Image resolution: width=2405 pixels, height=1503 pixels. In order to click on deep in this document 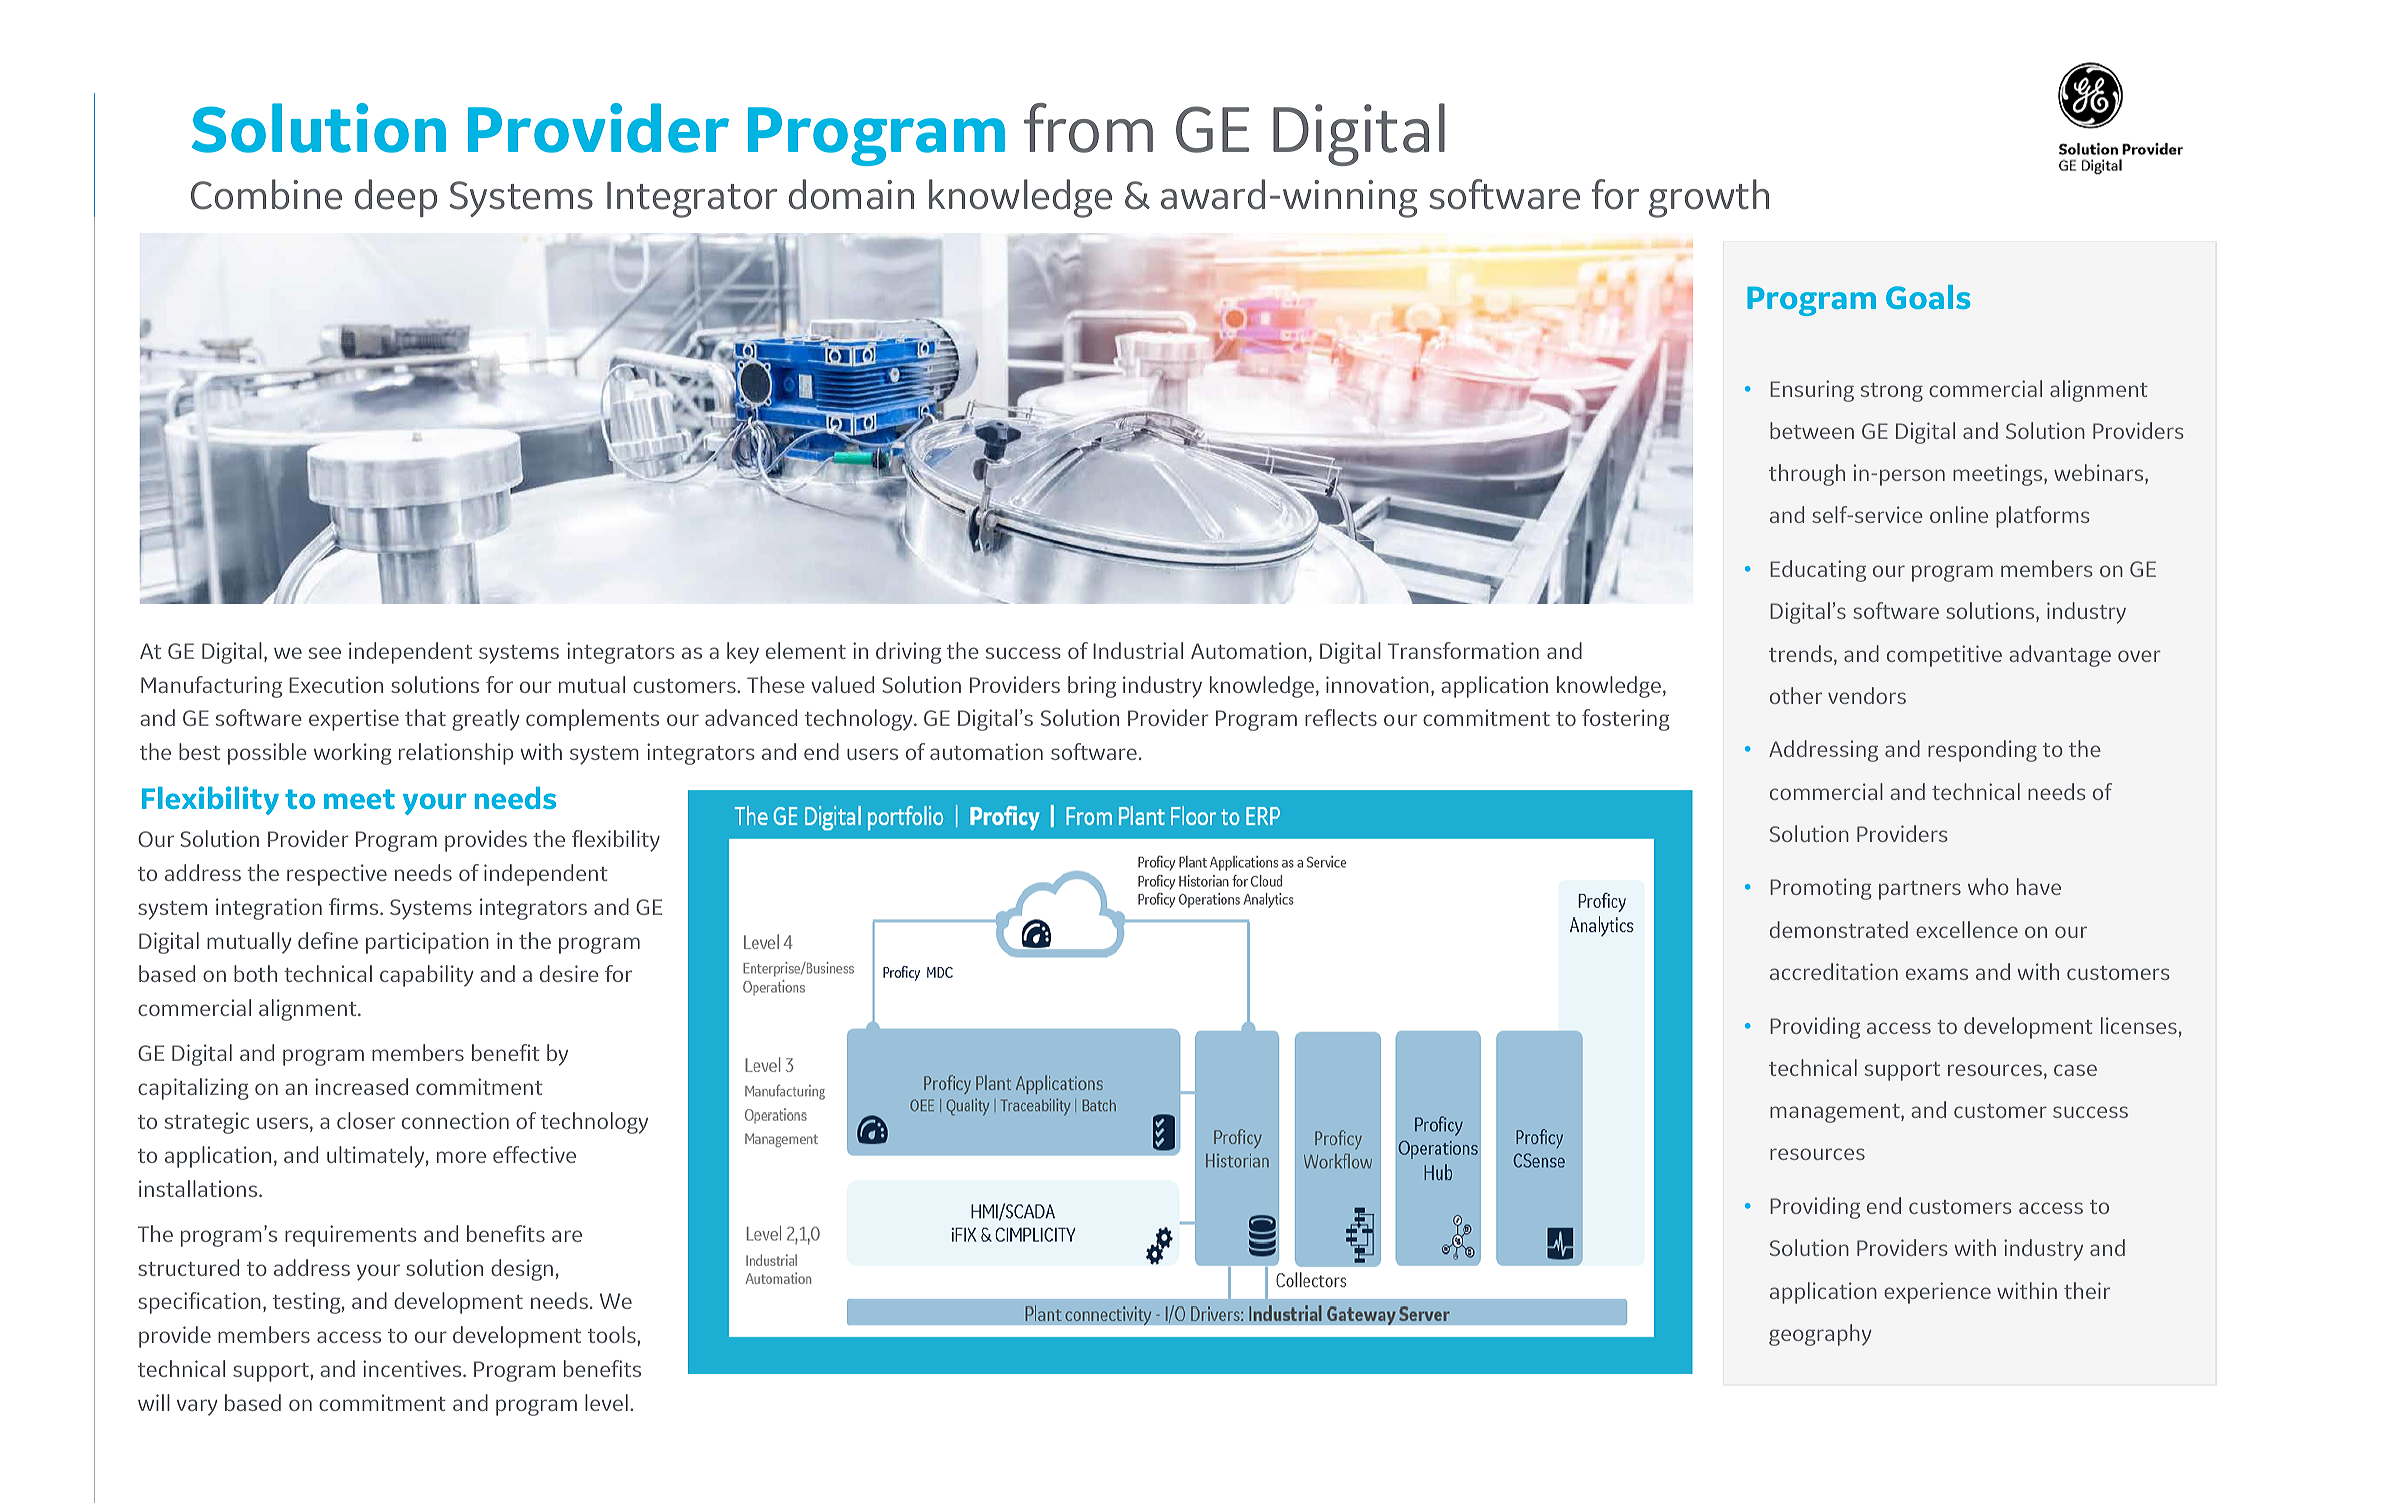, I will do `click(396, 198)`.
